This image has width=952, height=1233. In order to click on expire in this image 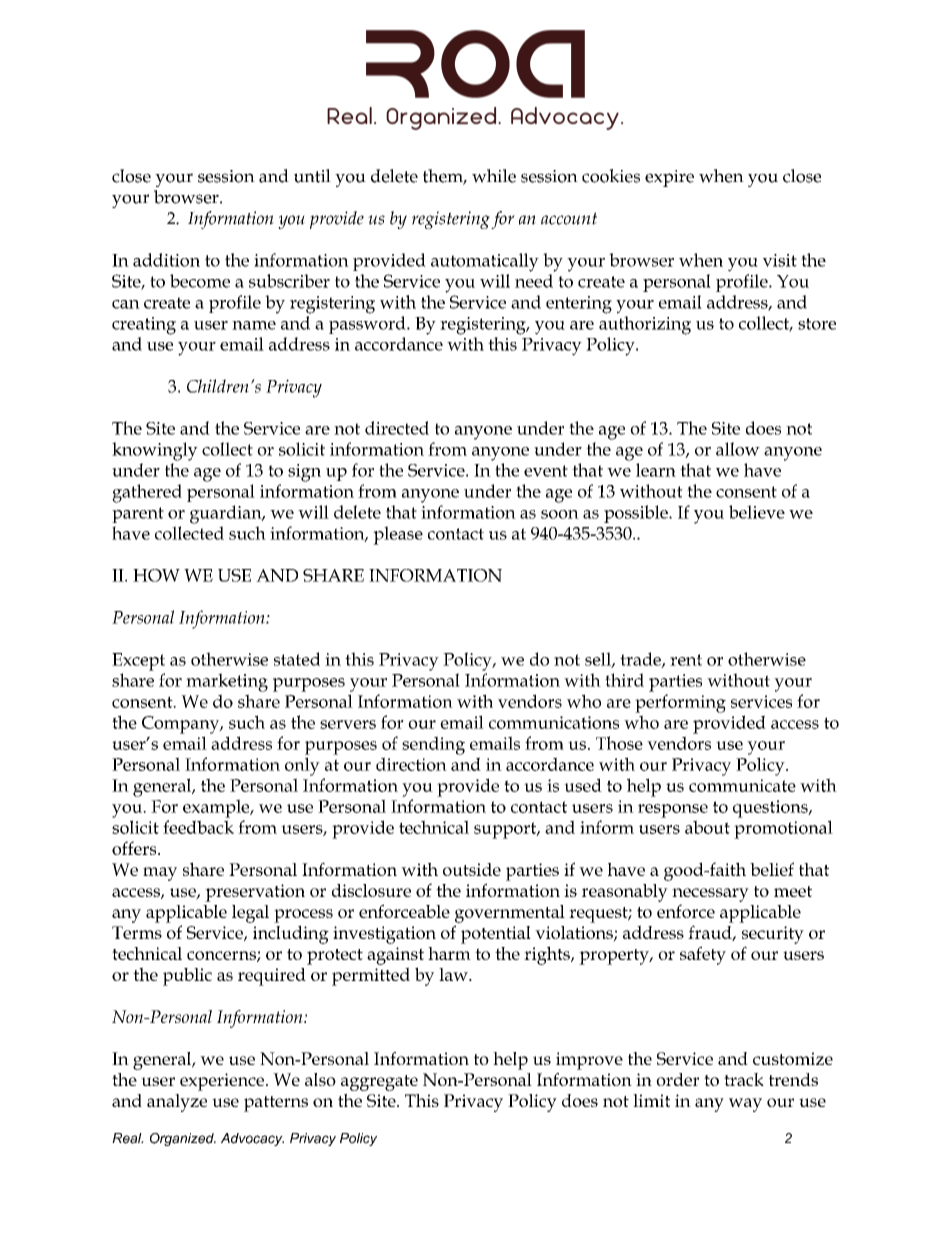, I will do `click(669, 178)`.
